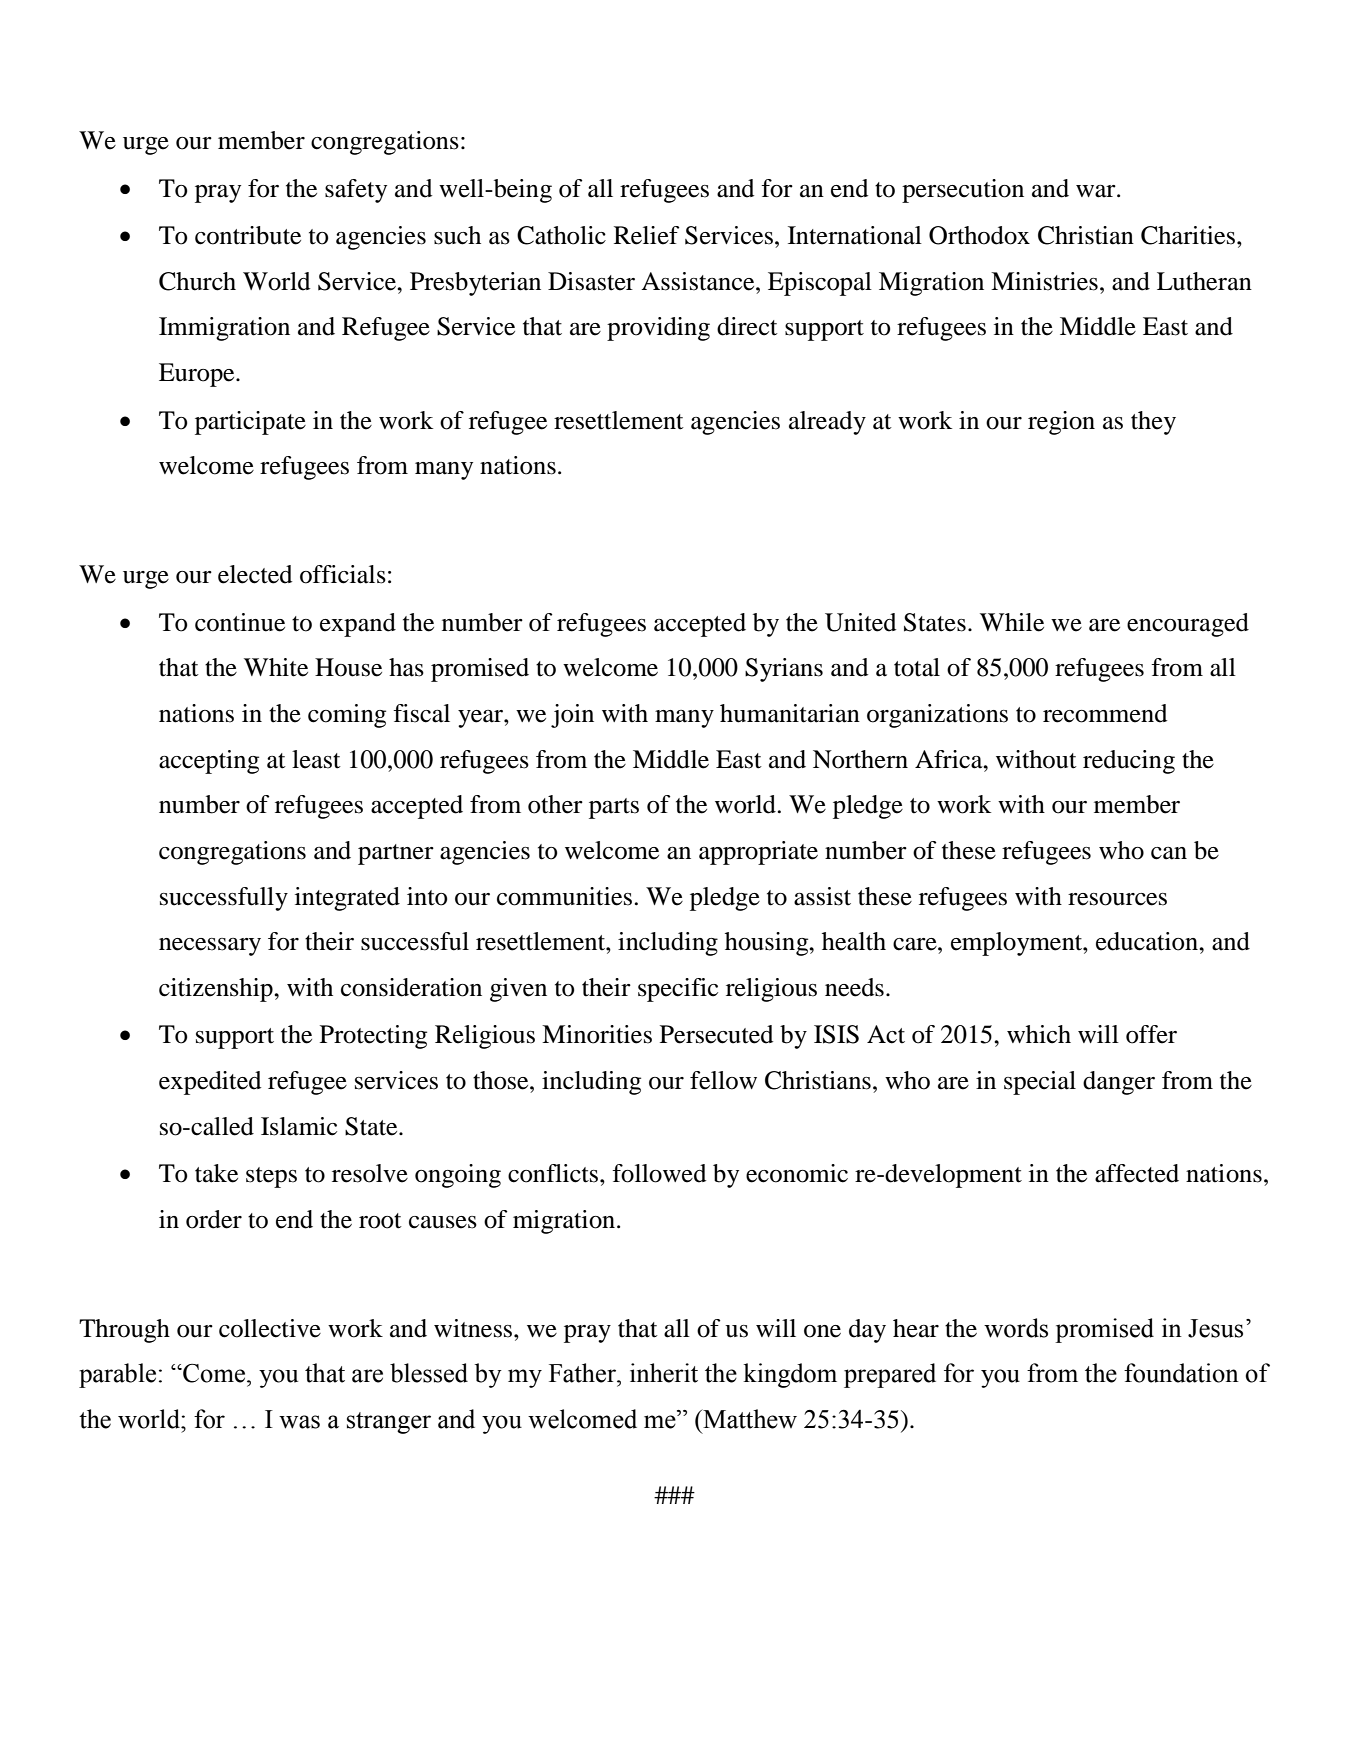 This page has width=1349, height=1746. I want to click on followed, so click(659, 1173).
